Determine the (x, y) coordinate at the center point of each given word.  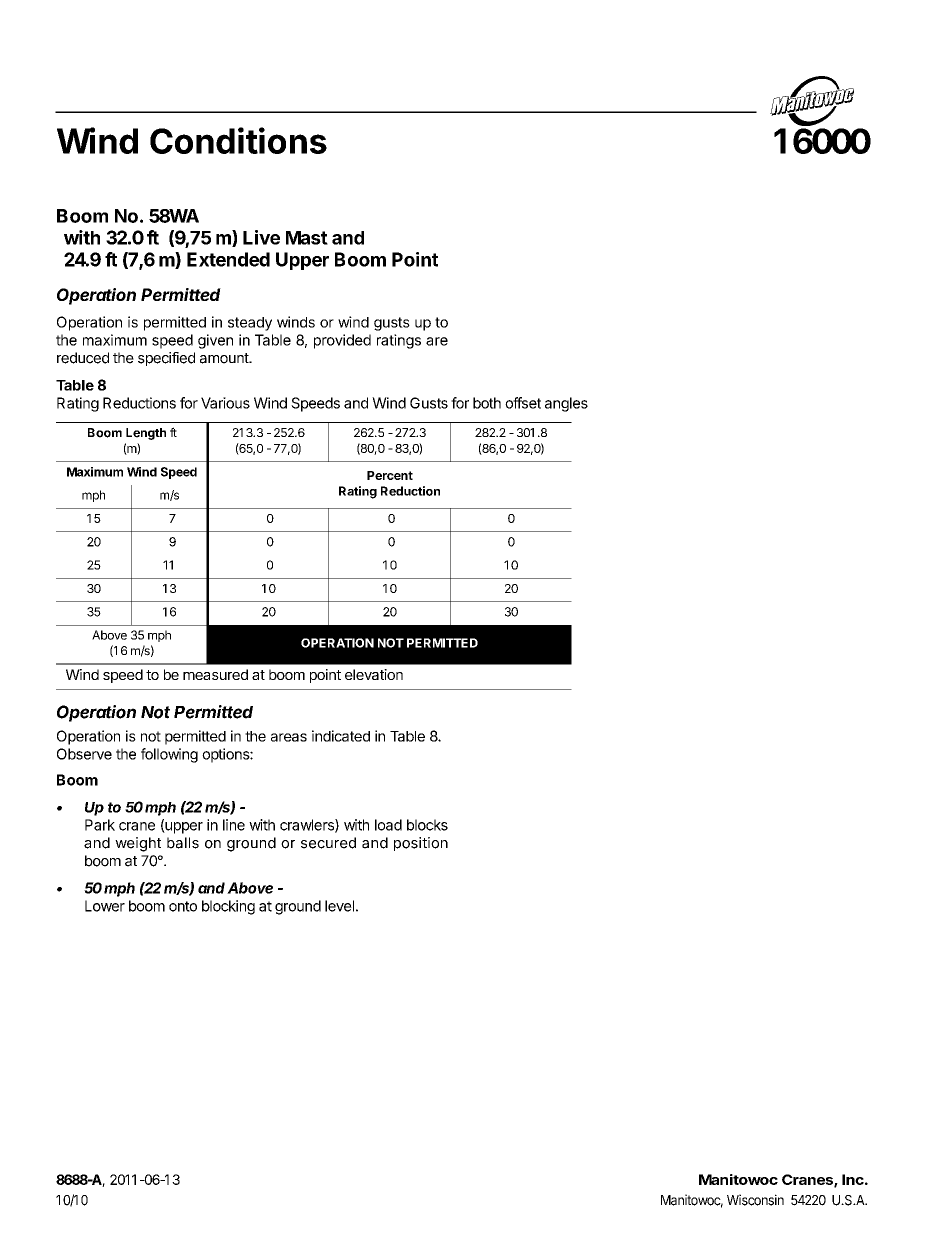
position (421, 844)
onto (183, 906)
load (388, 825)
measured (215, 674)
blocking (228, 907)
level (339, 906)
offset (523, 403)
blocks (427, 825)
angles (566, 404)
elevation (374, 674)
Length (146, 434)
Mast (307, 238)
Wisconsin (755, 1200)
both (487, 403)
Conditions (238, 140)
